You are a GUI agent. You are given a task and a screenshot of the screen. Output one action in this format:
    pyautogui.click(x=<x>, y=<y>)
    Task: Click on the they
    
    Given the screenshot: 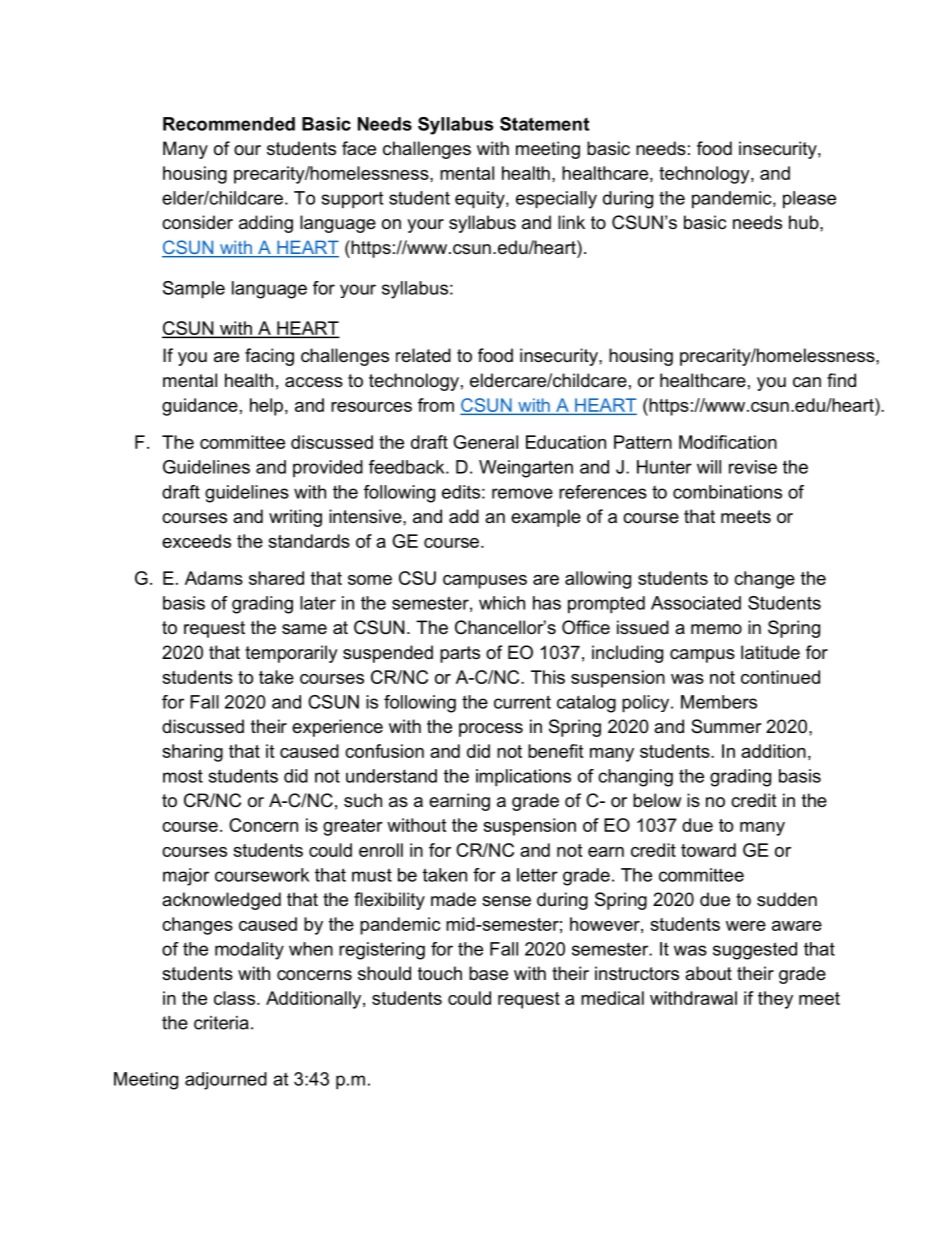 What is the action you would take?
    pyautogui.click(x=775, y=1000)
